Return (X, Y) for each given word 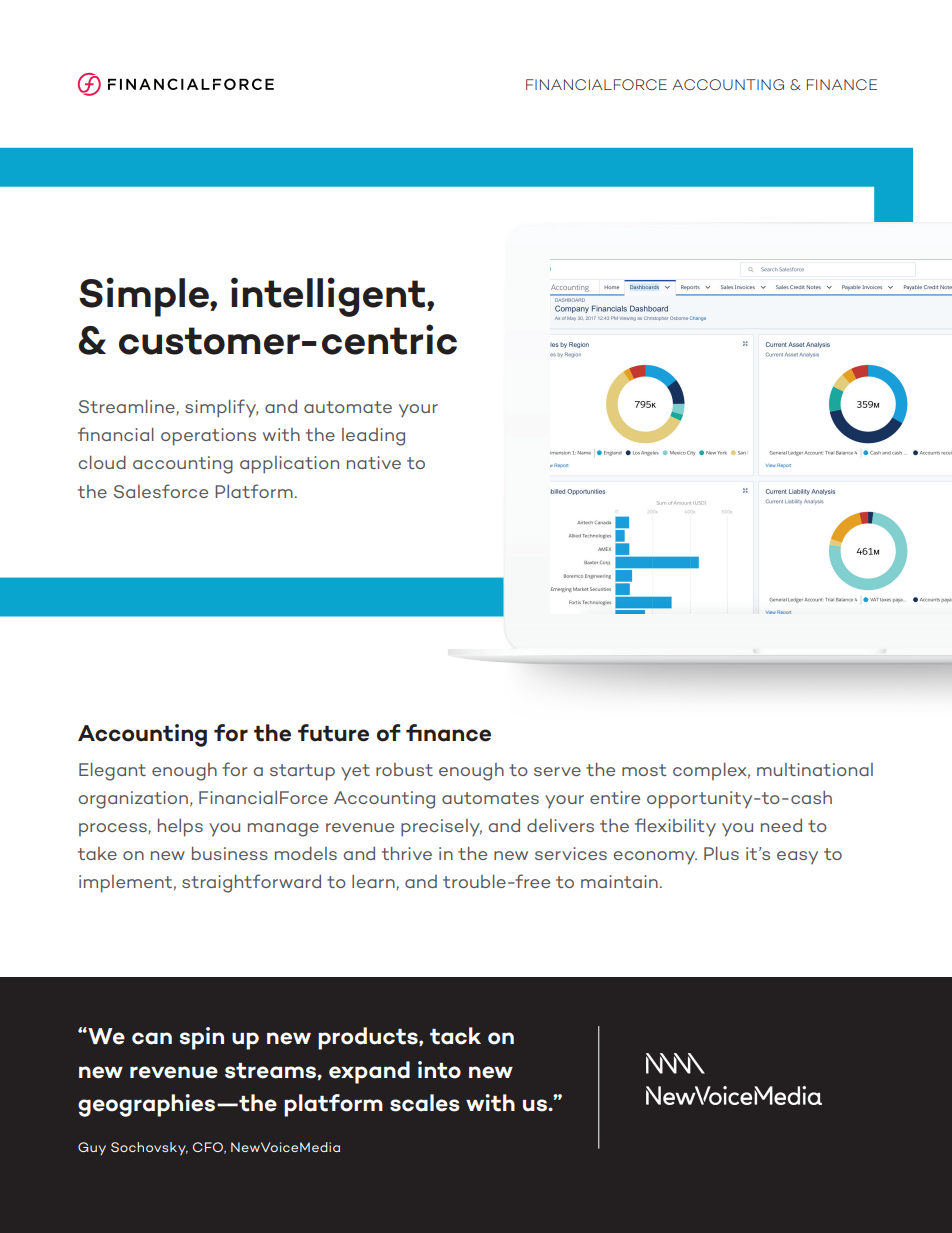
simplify (222, 408)
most (644, 770)
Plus (721, 853)
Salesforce (161, 491)
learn (374, 882)
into (439, 1070)
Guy (92, 1148)
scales (425, 1103)
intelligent (329, 297)
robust (404, 769)
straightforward (251, 883)
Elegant (112, 772)
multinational (815, 769)
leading (373, 437)
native (374, 462)
